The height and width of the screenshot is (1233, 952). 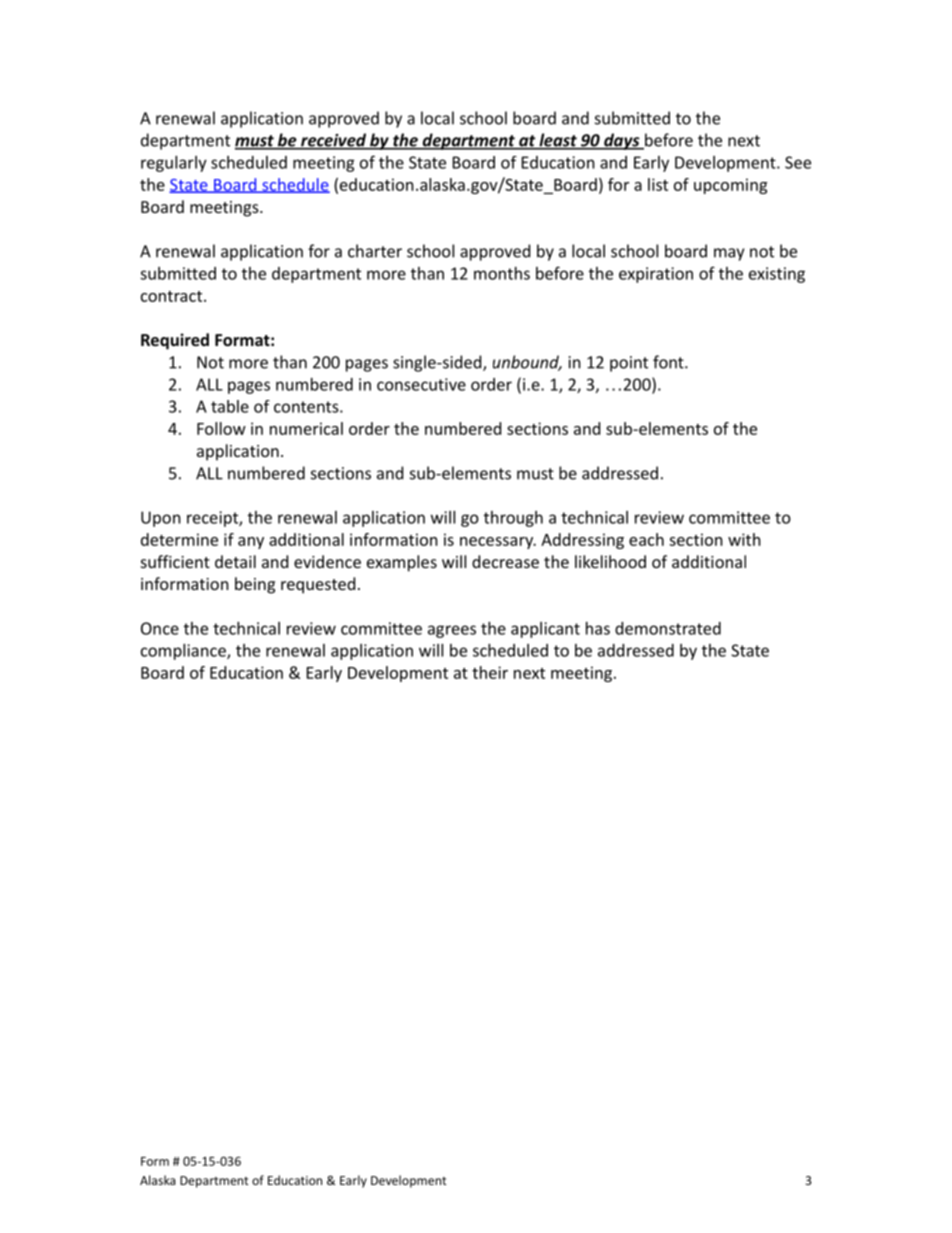 What do you see at coordinates (421, 384) in the screenshot?
I see `consecutive` at bounding box center [421, 384].
